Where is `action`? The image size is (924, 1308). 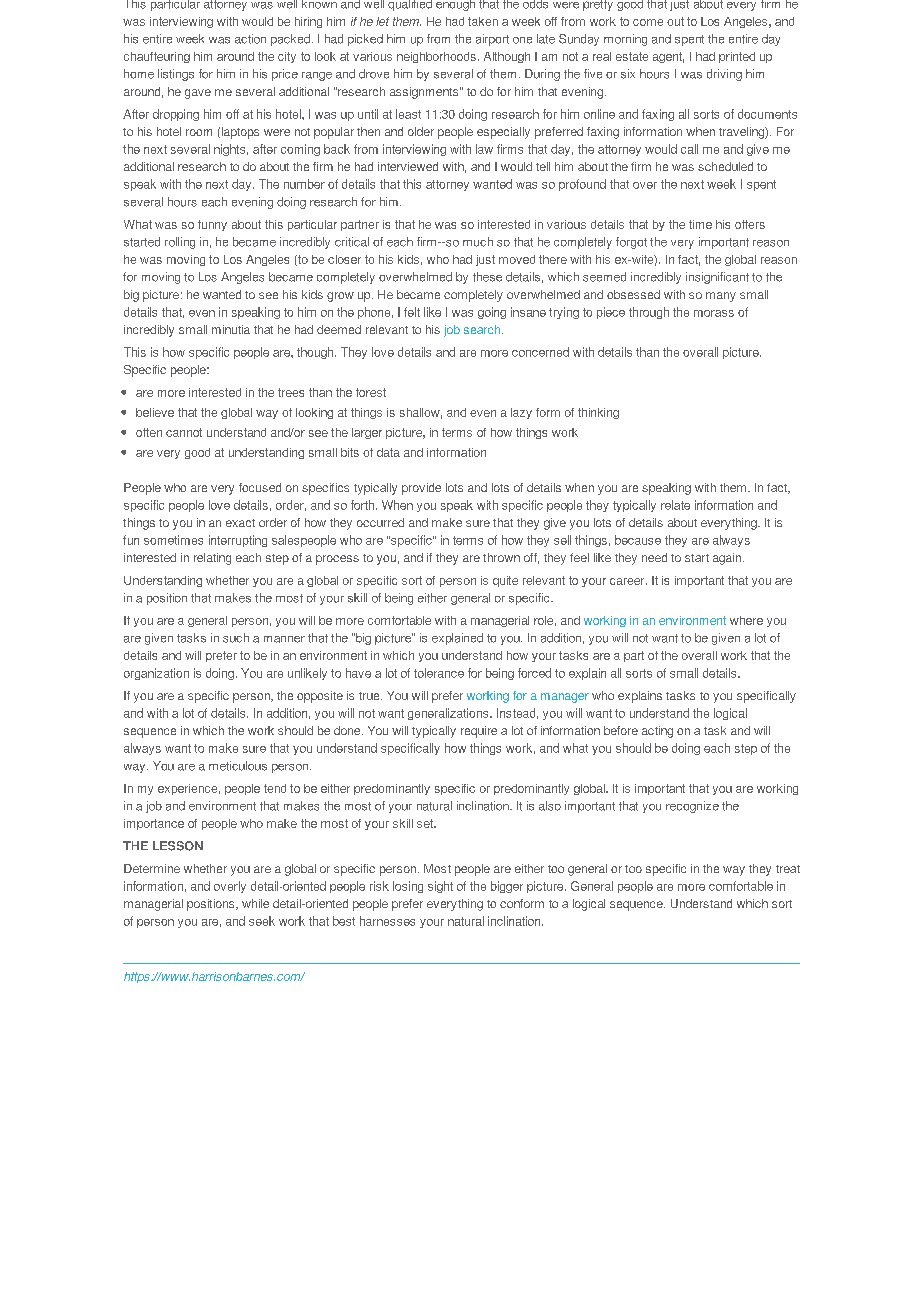
action is located at coordinates (250, 39).
